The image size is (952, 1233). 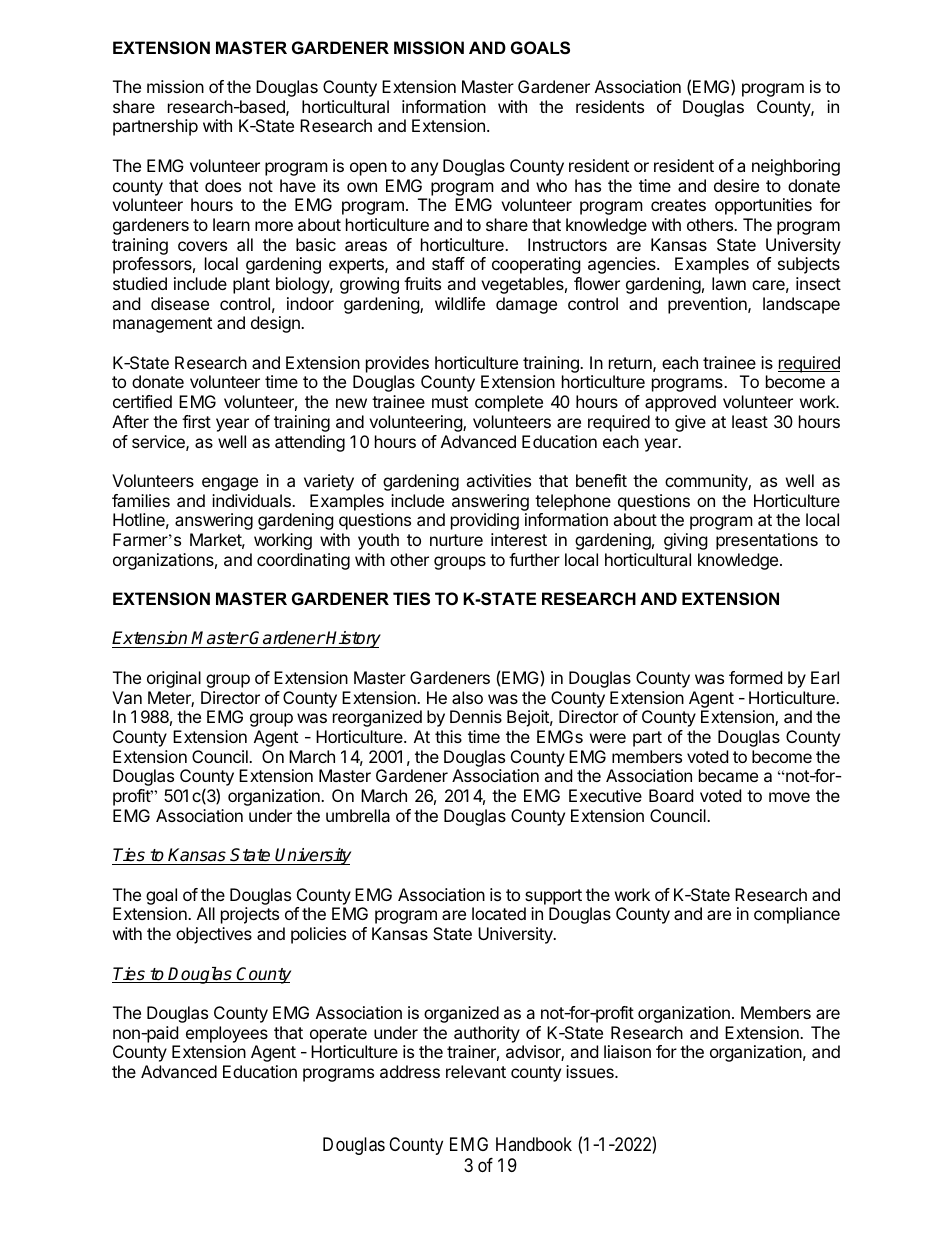 What do you see at coordinates (424, 169) in the image?
I see `any` at bounding box center [424, 169].
